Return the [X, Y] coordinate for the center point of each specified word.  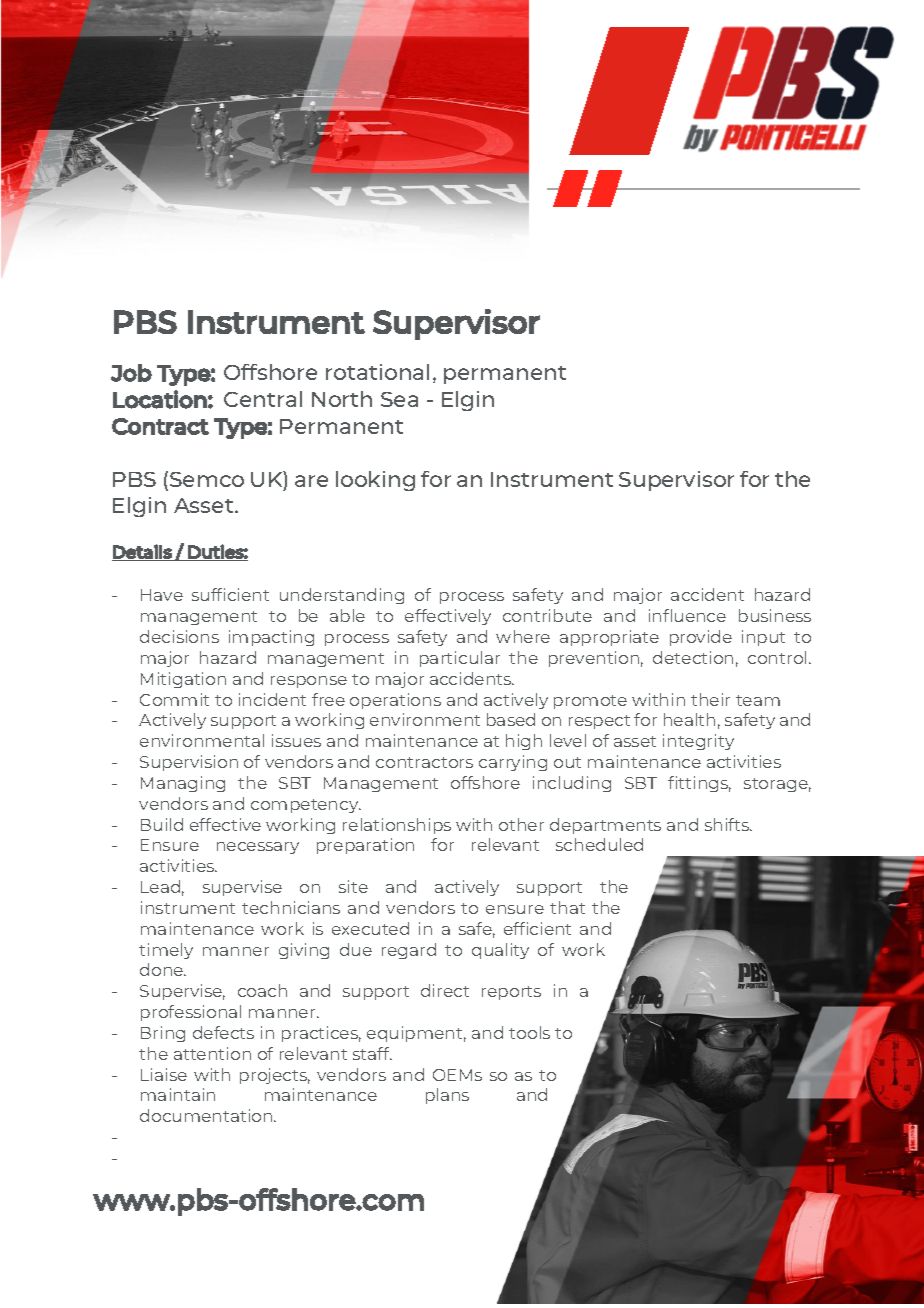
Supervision [189, 763]
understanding [342, 596]
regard [409, 951]
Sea [399, 399]
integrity [698, 742]
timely [166, 951]
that [567, 907]
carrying [513, 763]
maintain [178, 1094]
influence [687, 615]
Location [160, 399]
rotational [377, 372]
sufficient [230, 594]
